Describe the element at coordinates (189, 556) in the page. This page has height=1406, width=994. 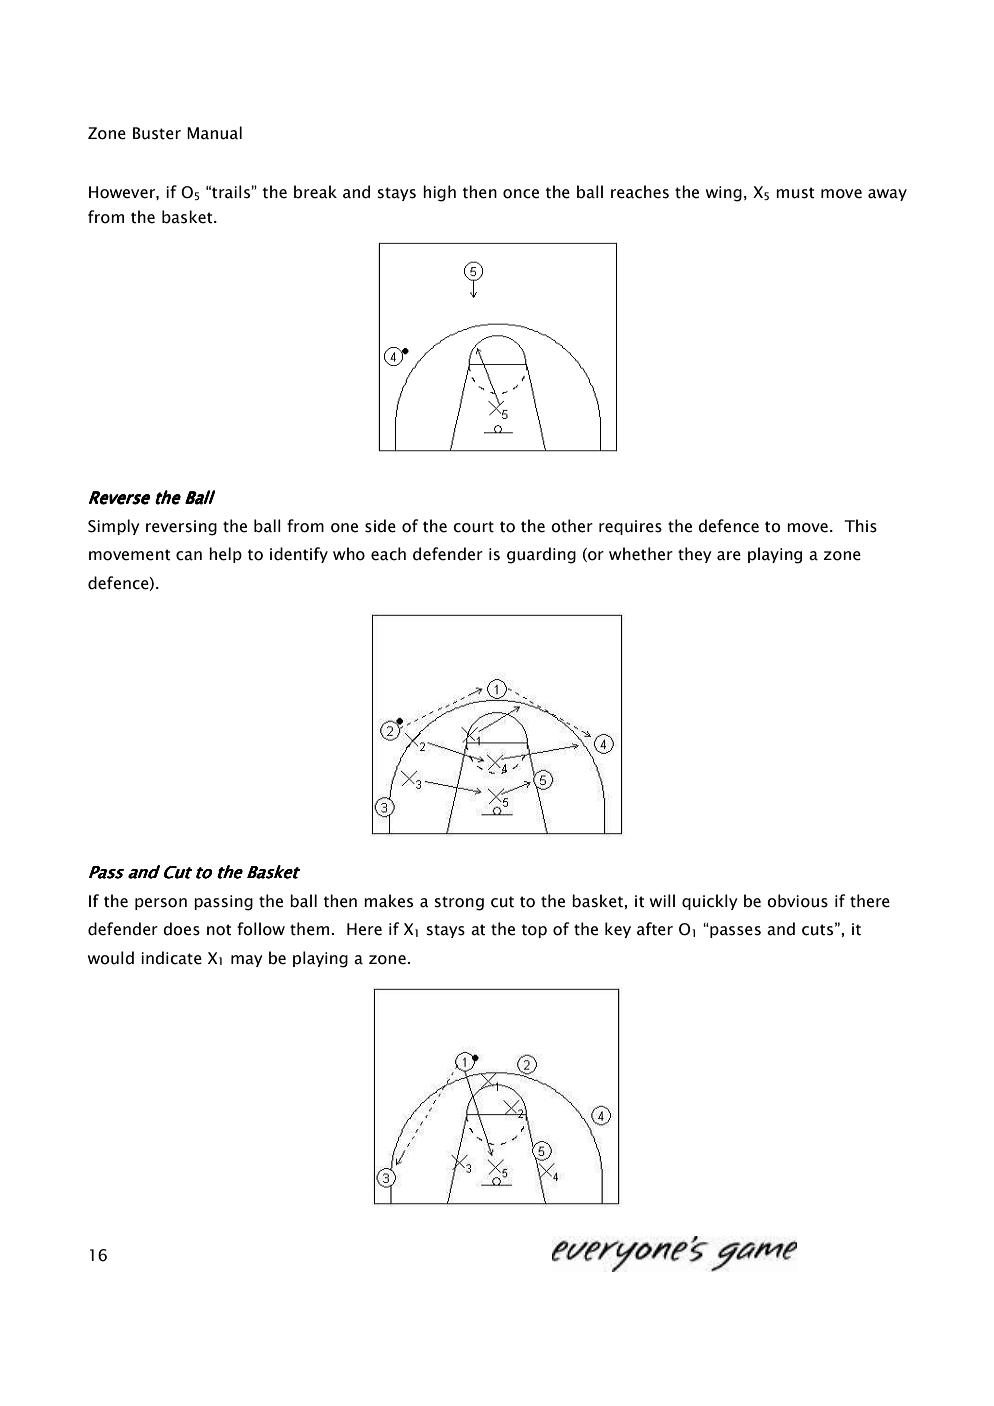
I see `can` at that location.
